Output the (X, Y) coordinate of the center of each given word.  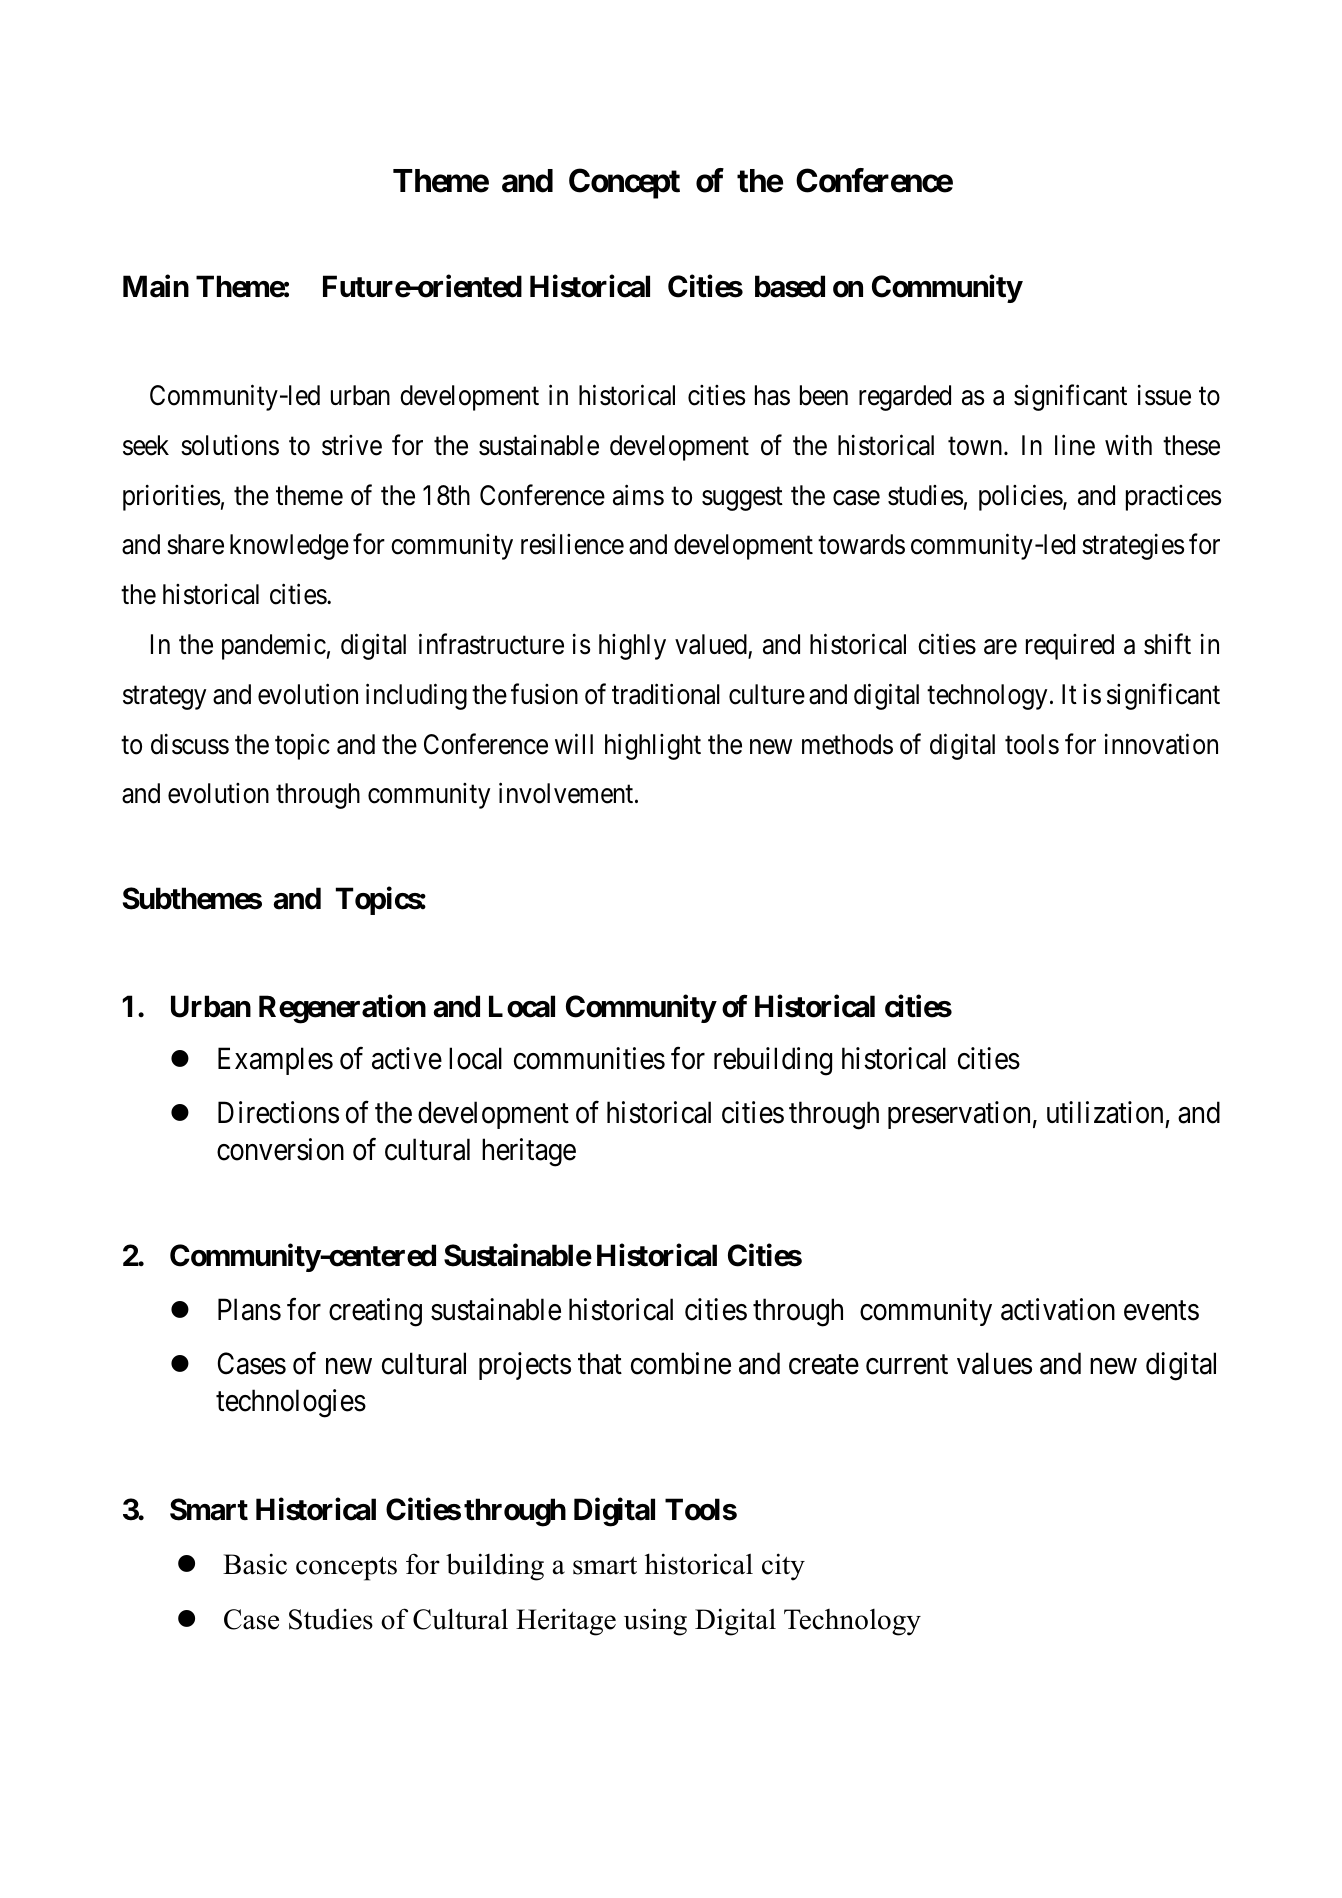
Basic (255, 1564)
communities (589, 1058)
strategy (164, 698)
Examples (275, 1061)
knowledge (289, 547)
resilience (572, 544)
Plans (249, 1309)
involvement (567, 793)
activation (1058, 1309)
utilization (1105, 1112)
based (790, 286)
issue (1164, 395)
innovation (1161, 744)
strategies (1133, 547)
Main (156, 286)
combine (681, 1364)
